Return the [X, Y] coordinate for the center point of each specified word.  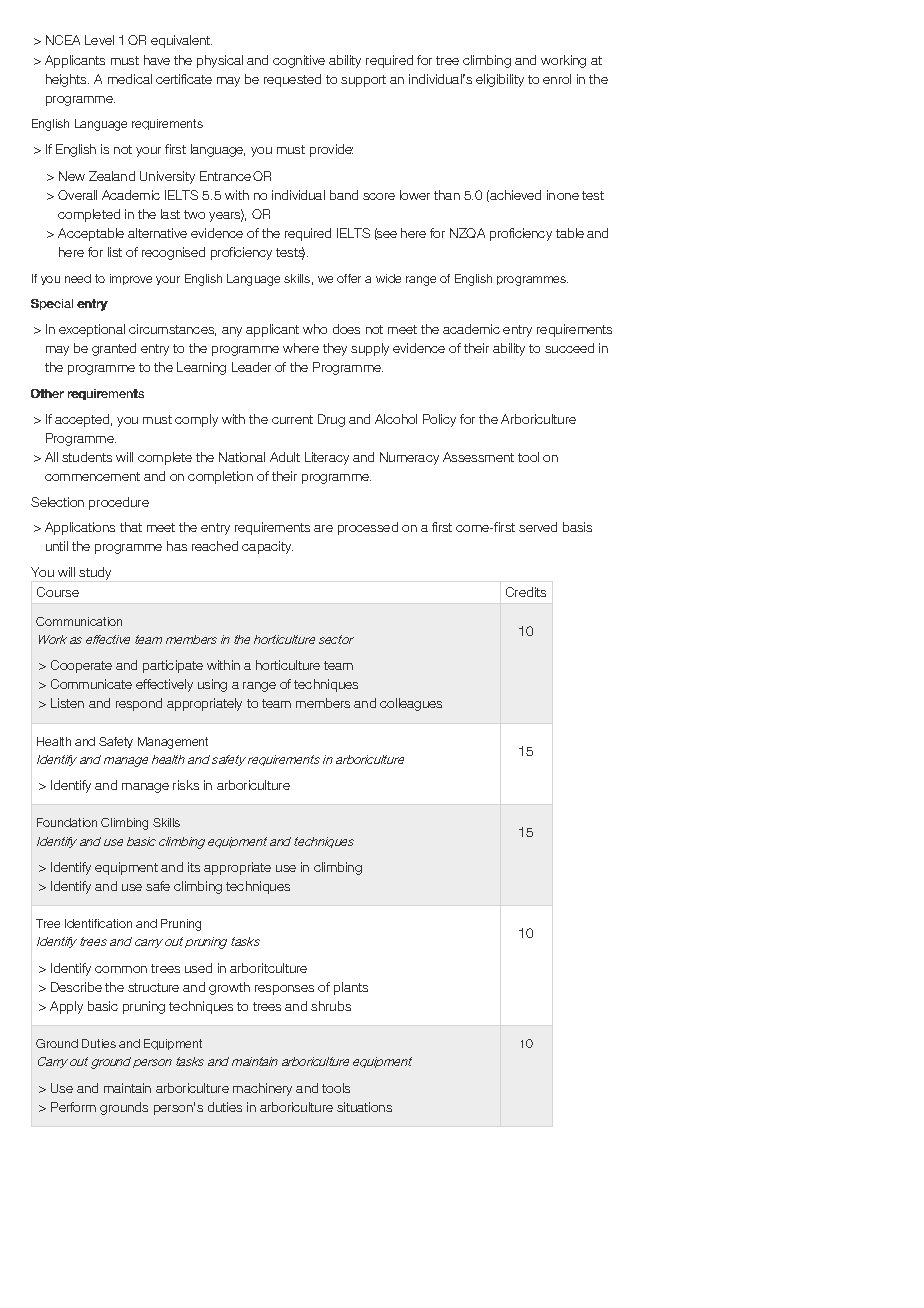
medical [130, 79]
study [95, 573]
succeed [569, 348]
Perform [73, 1107]
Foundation [67, 822]
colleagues [411, 704]
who [315, 329]
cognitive [299, 61]
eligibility [500, 80]
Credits [526, 592]
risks [186, 785]
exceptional [92, 330]
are [323, 528]
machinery [262, 1089]
